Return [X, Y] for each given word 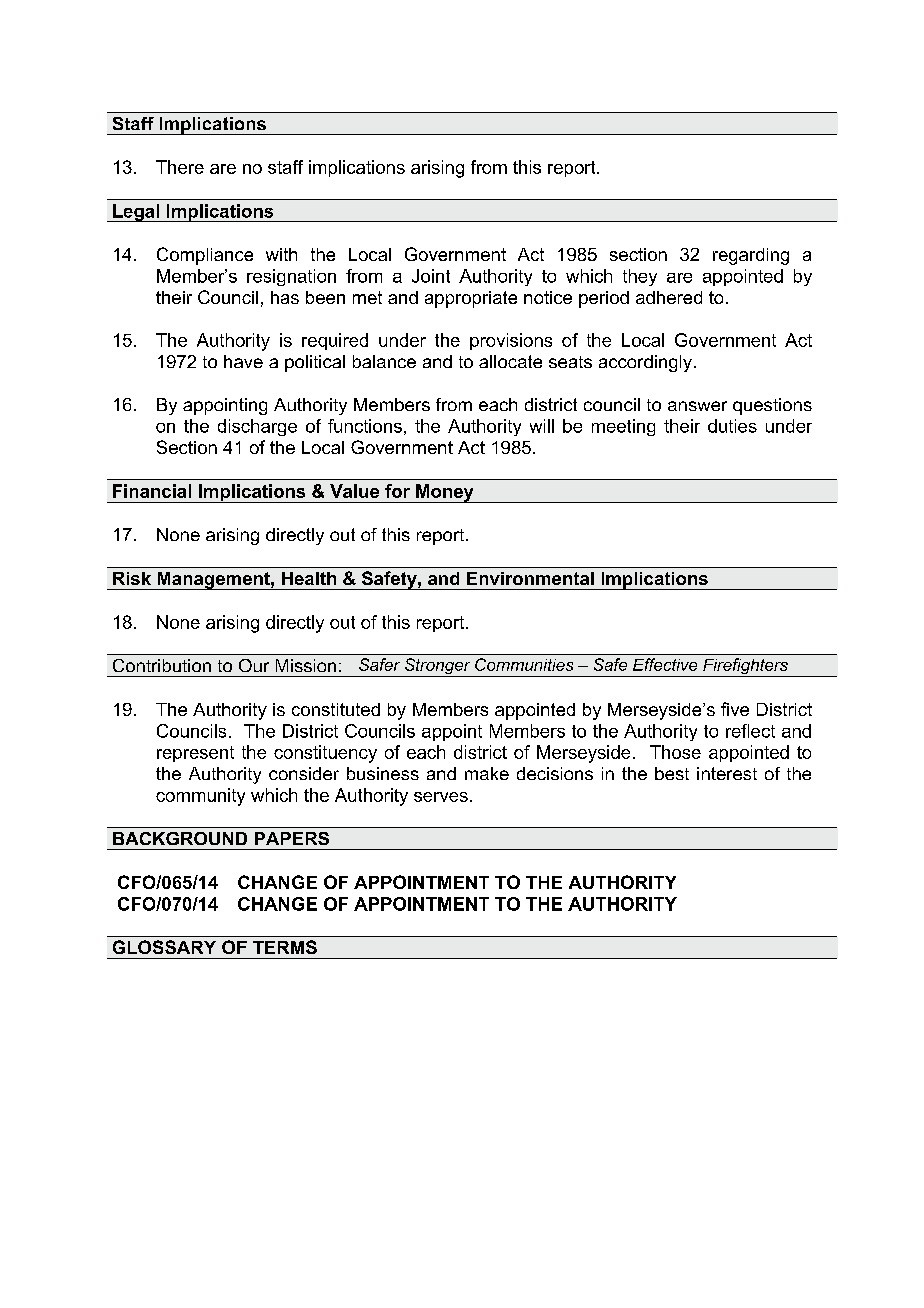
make [487, 773]
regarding [751, 256]
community [200, 797]
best [672, 773]
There [180, 167]
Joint [431, 276]
